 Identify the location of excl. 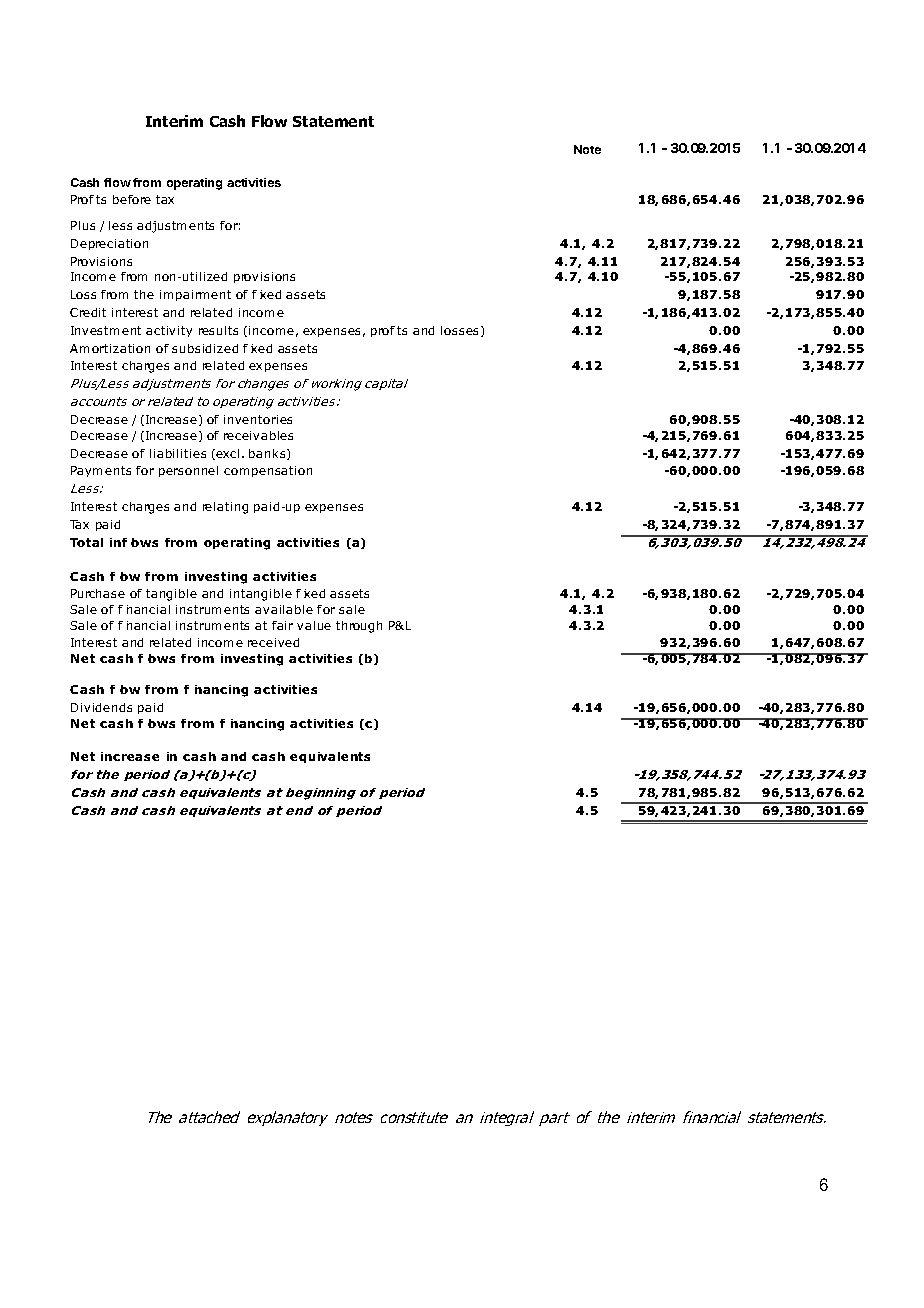
(227, 453).
